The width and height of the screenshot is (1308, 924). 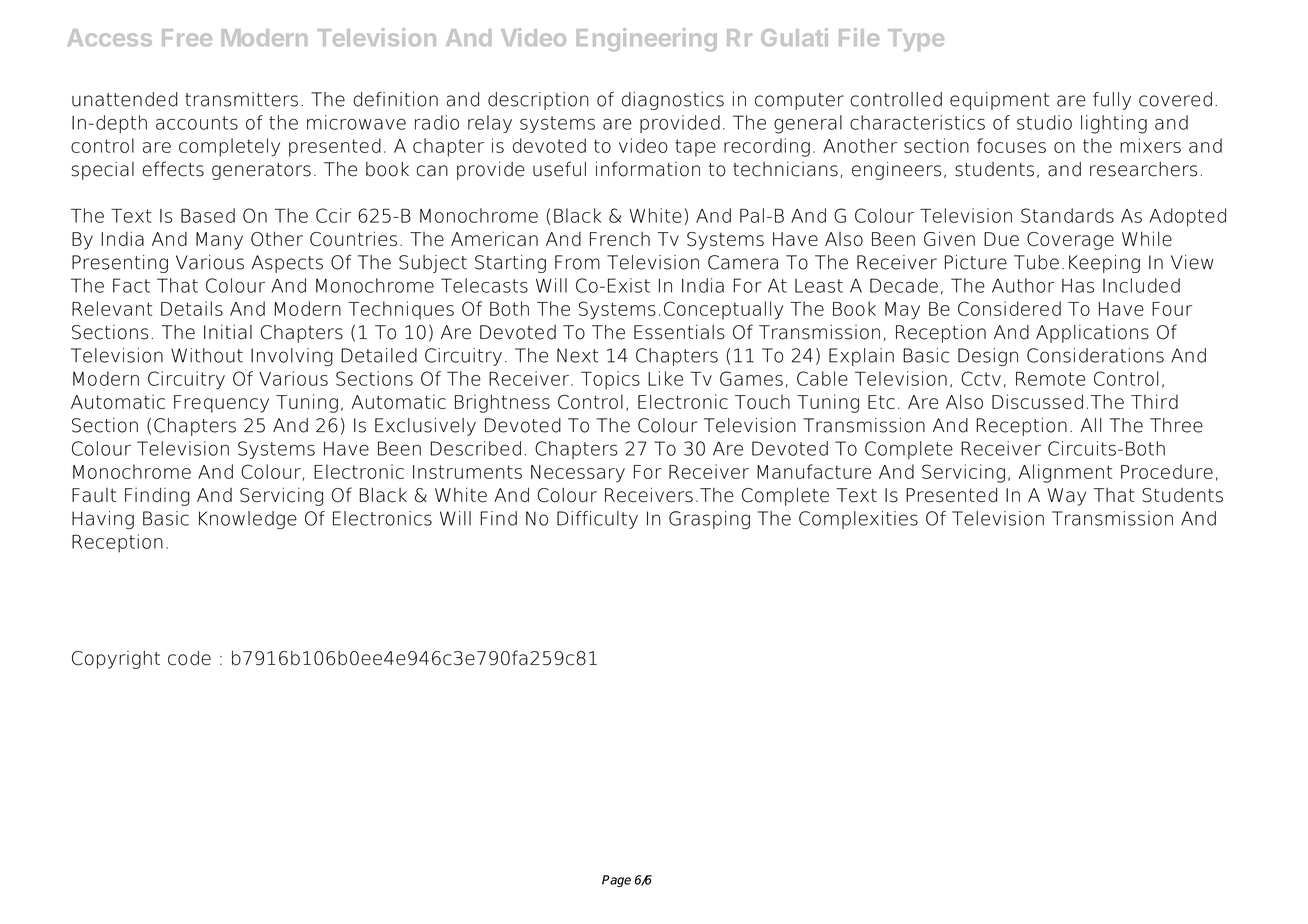 What do you see at coordinates (221, 404) in the screenshot?
I see `Frequency` at bounding box center [221, 404].
